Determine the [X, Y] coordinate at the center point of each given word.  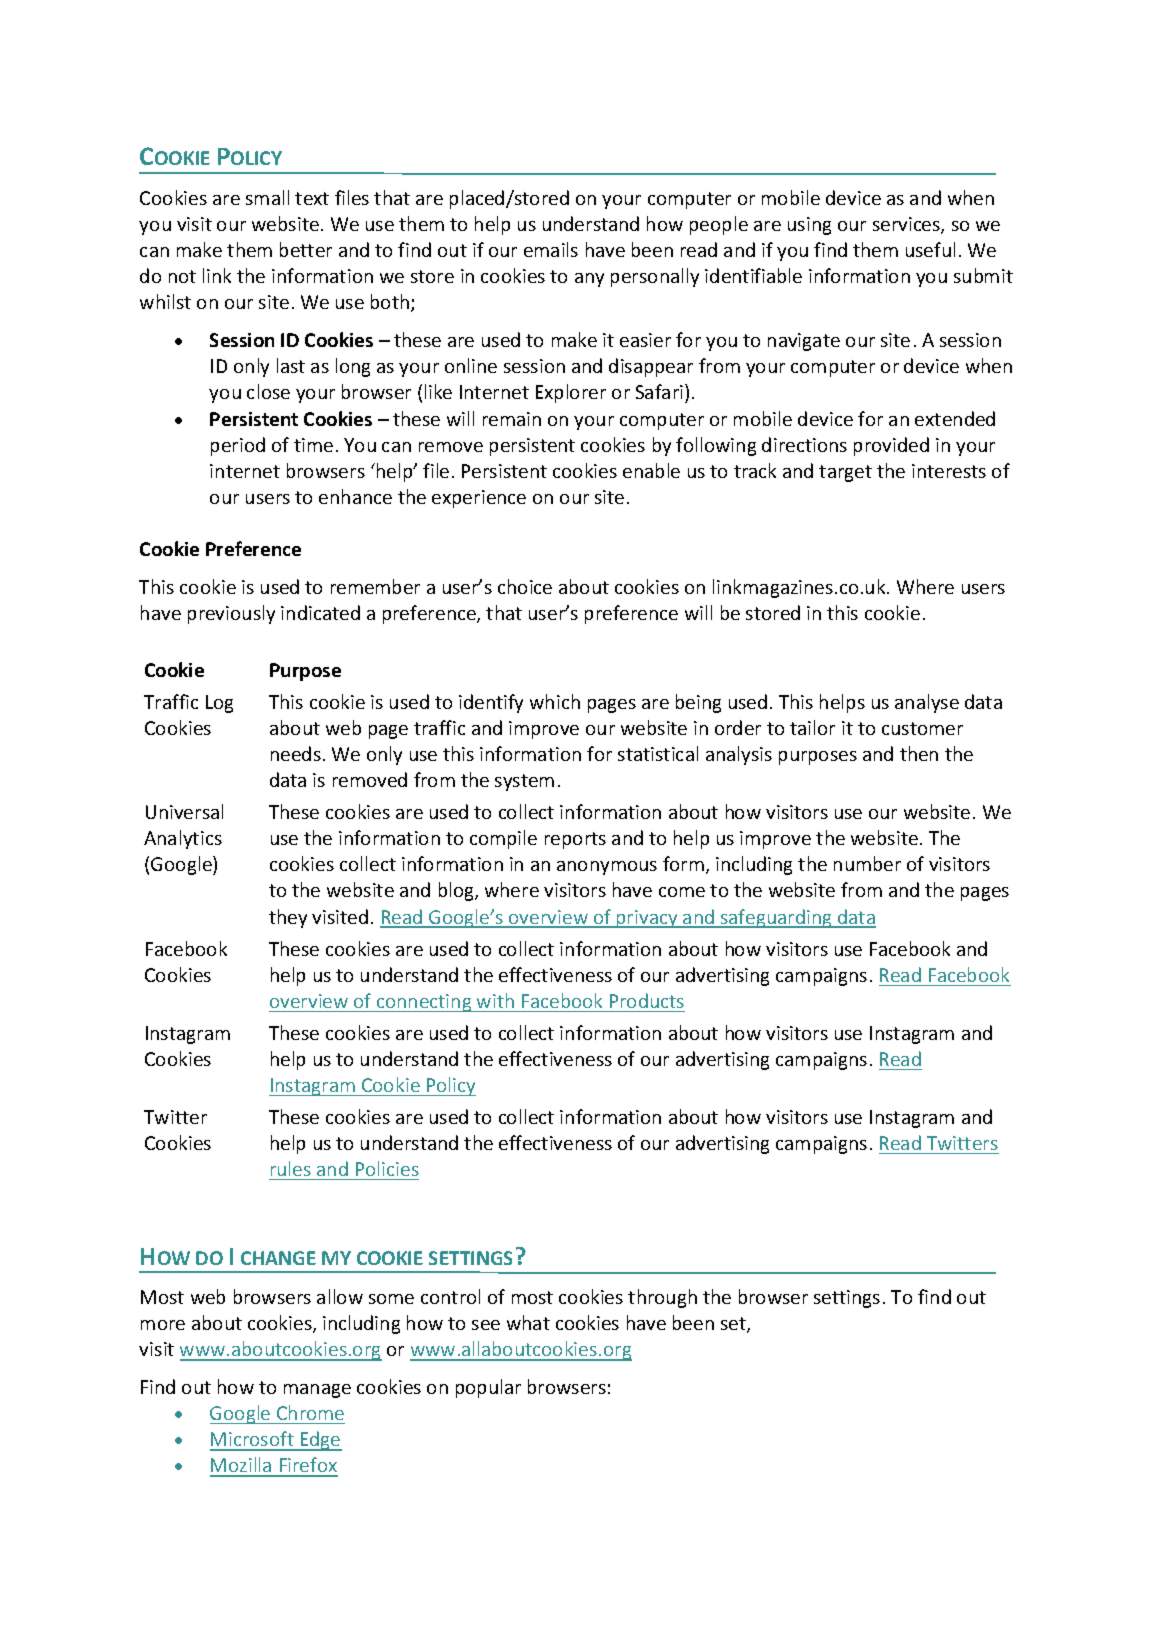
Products [647, 1000]
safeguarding [776, 918]
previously [231, 614]
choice [525, 586]
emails [551, 249]
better [306, 249]
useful [930, 249]
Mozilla [242, 1466]
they [288, 918]
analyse [927, 703]
